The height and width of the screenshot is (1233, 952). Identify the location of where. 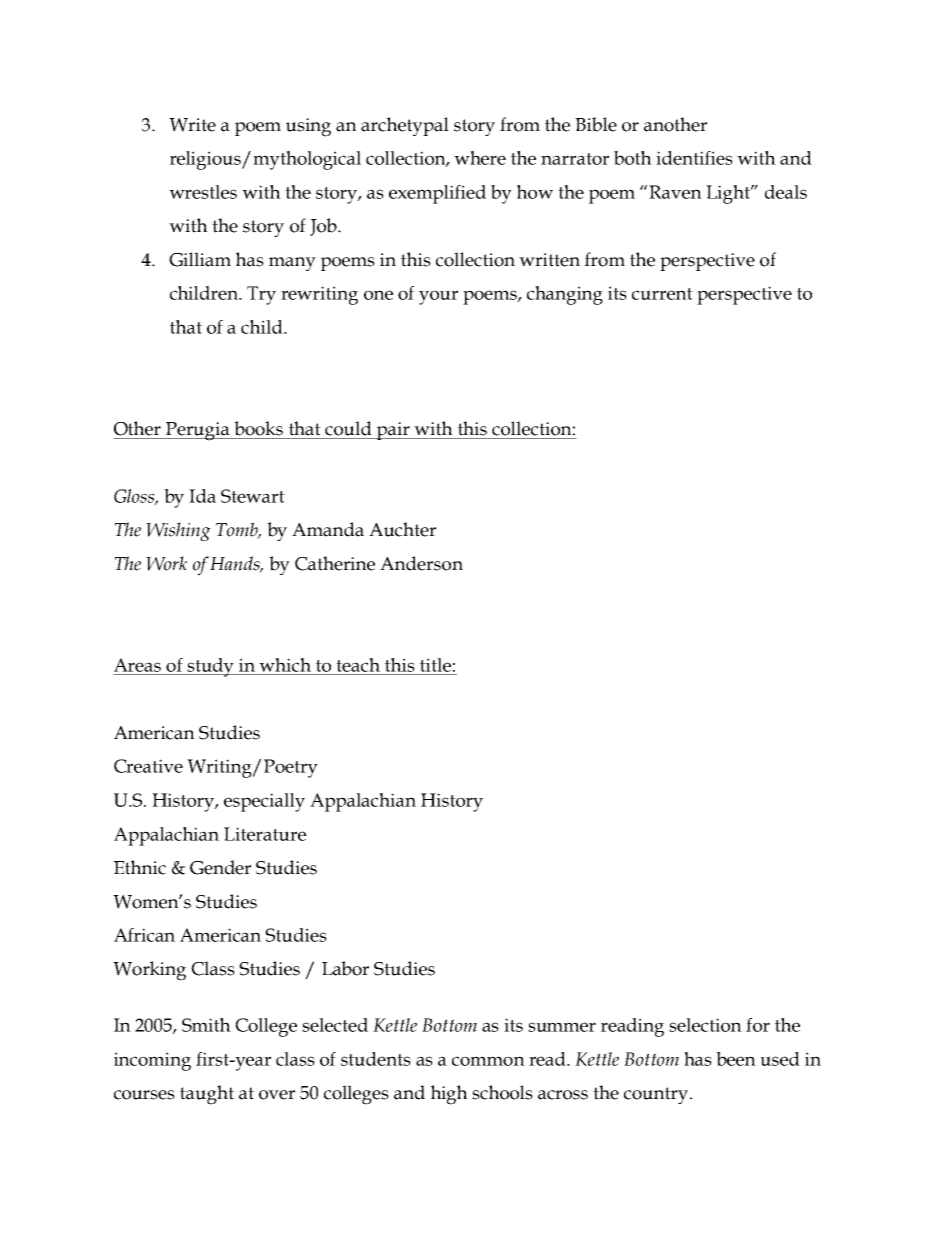
(480, 158).
